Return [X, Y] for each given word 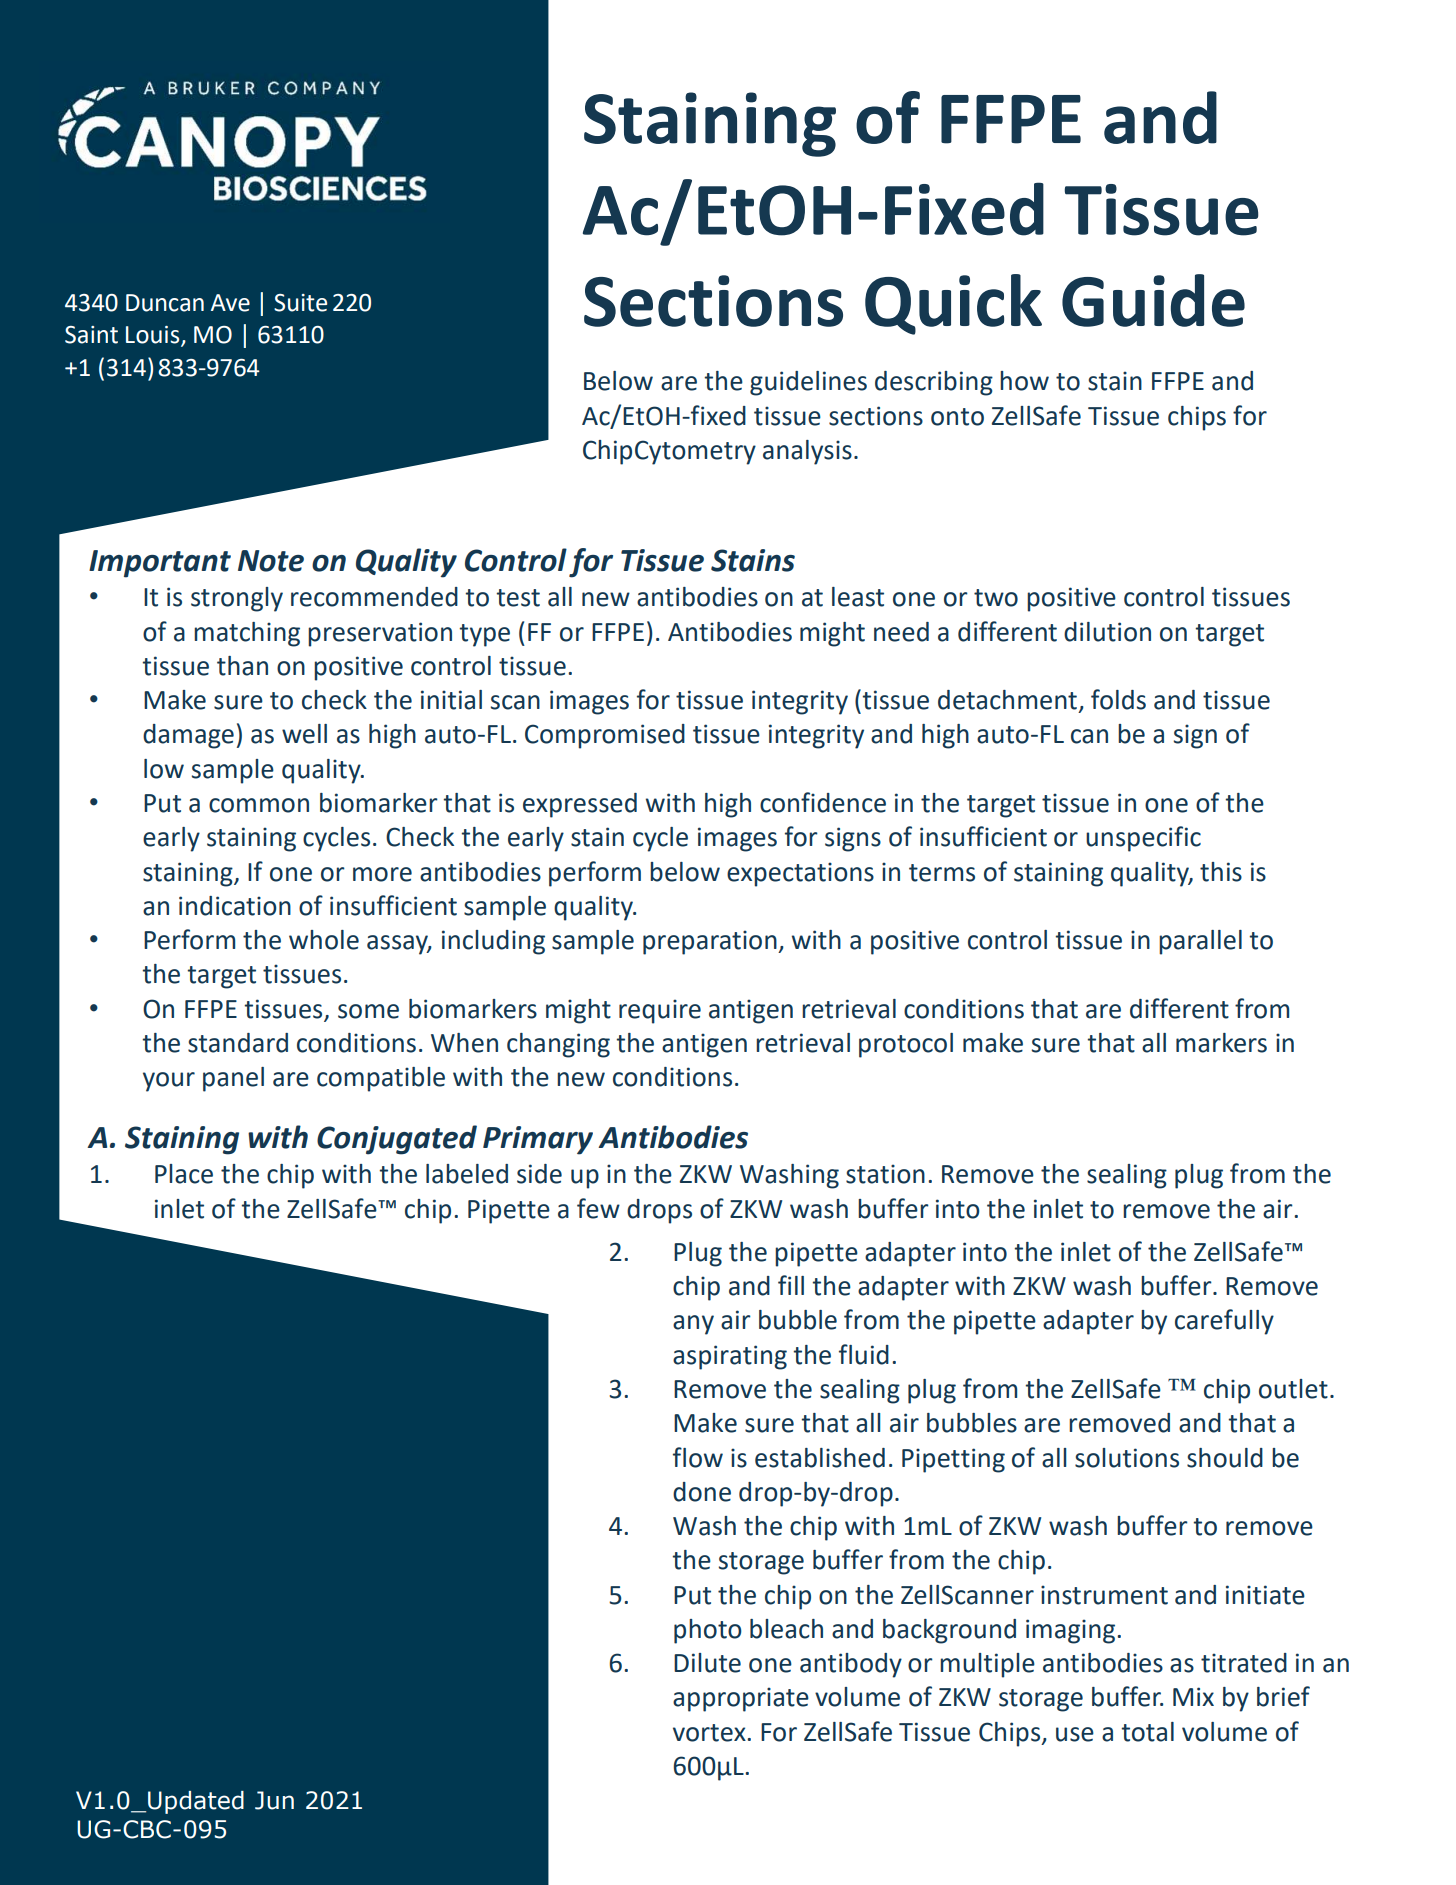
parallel [1200, 942]
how [1024, 381]
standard [238, 1043]
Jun [274, 1800]
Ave [230, 303]
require [660, 1011]
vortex [710, 1733]
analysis [807, 452]
